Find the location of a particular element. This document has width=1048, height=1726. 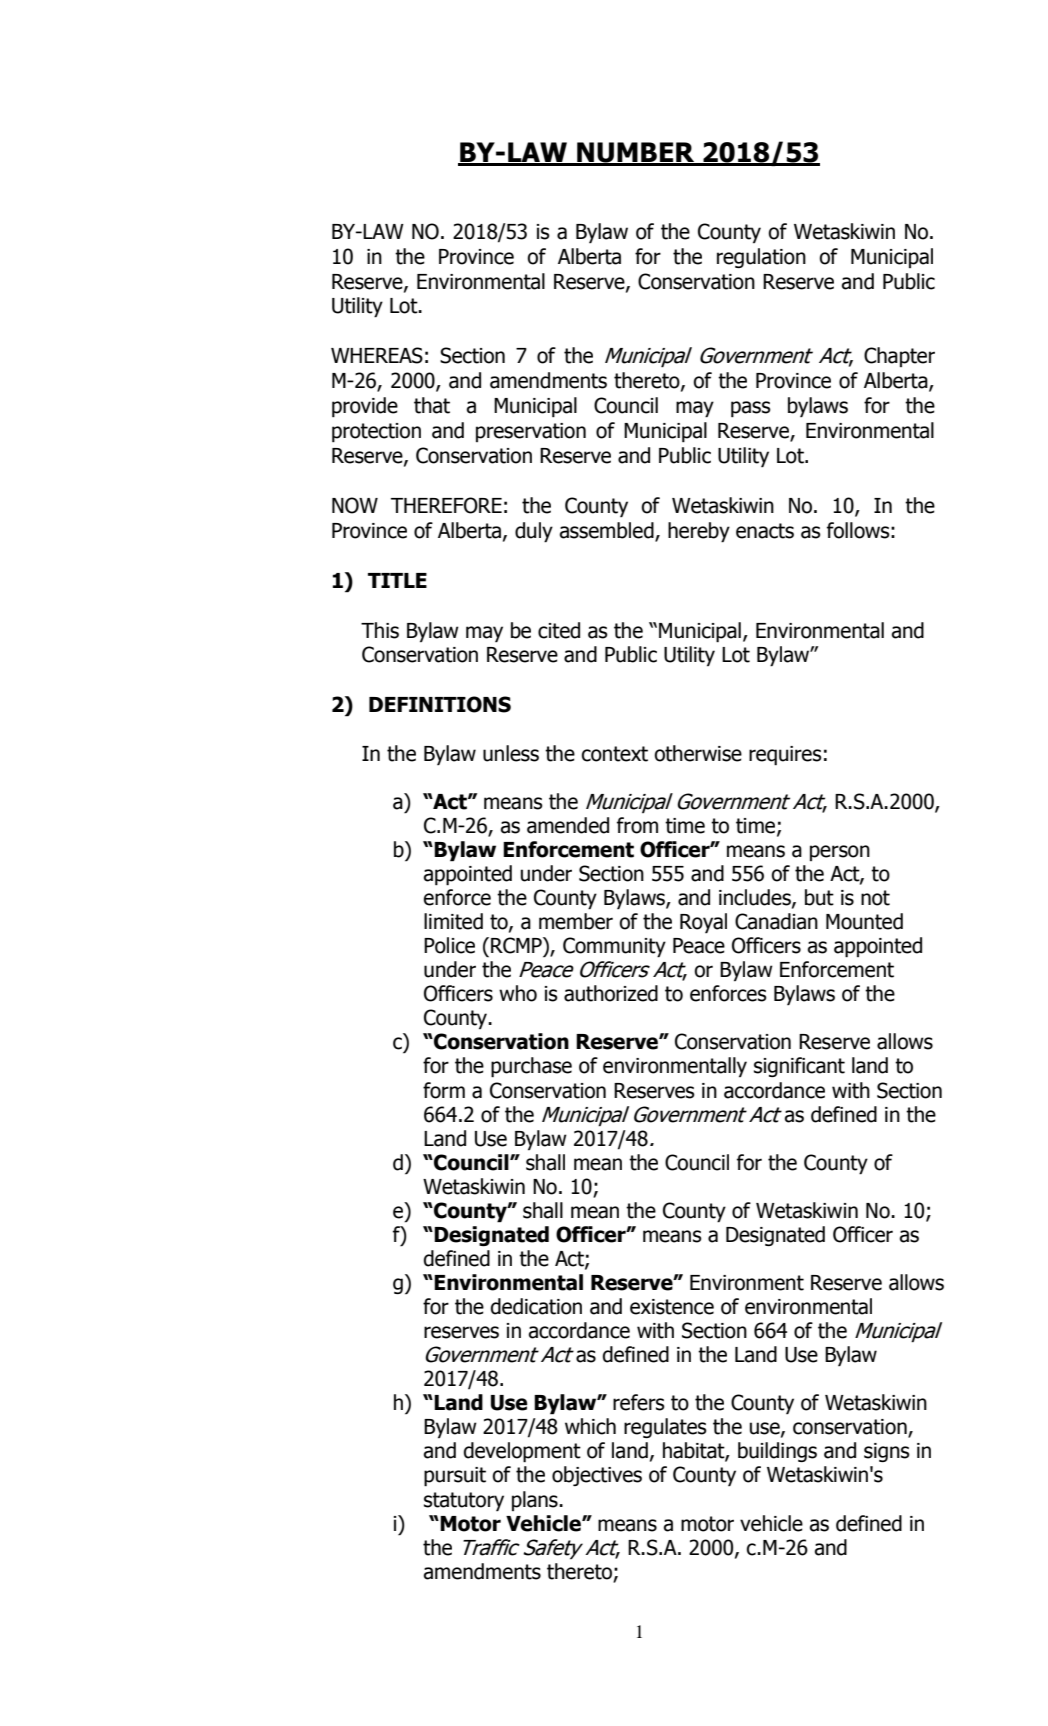

signs is located at coordinates (887, 1452).
